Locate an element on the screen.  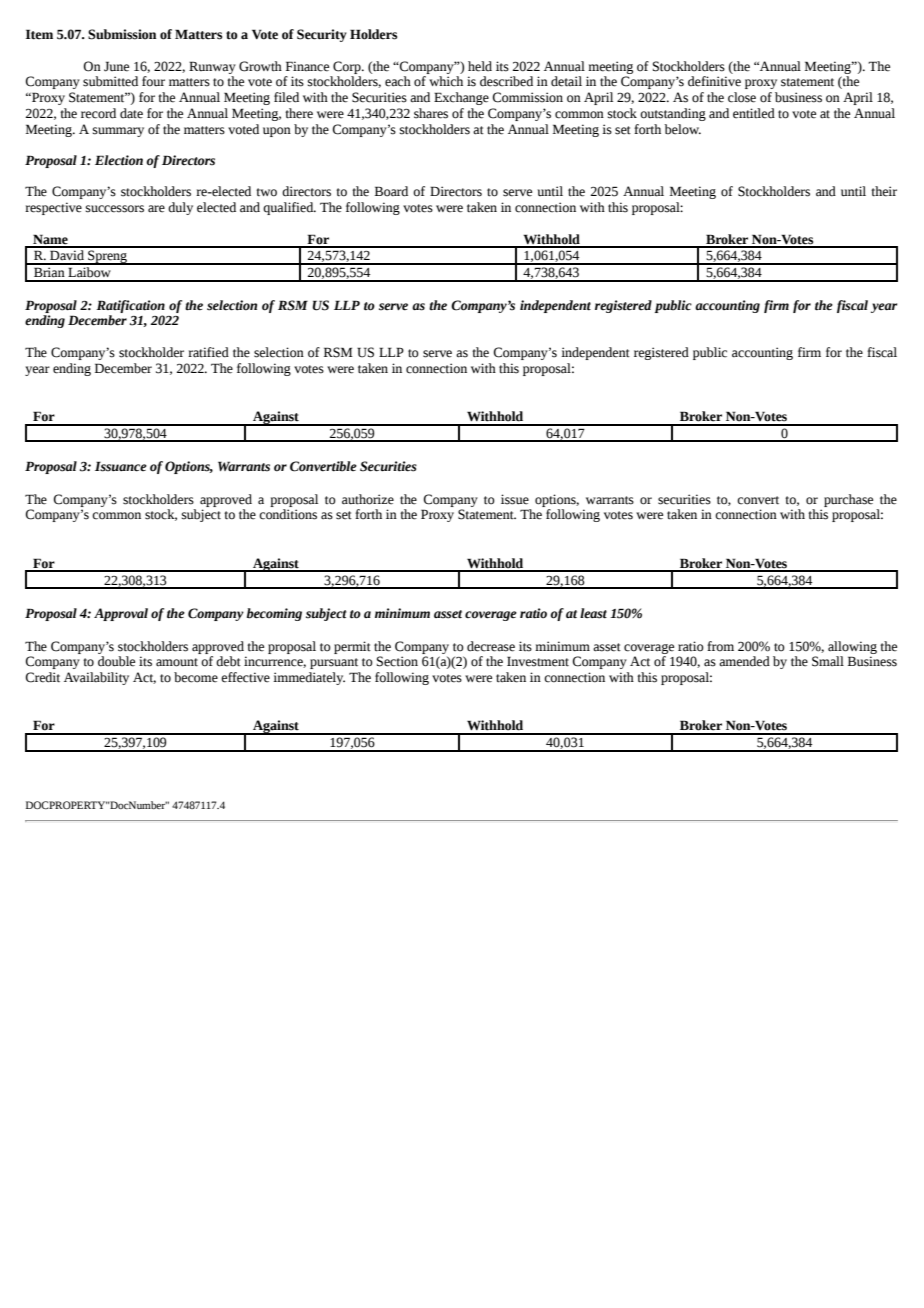
ratified is located at coordinates (208, 352).
